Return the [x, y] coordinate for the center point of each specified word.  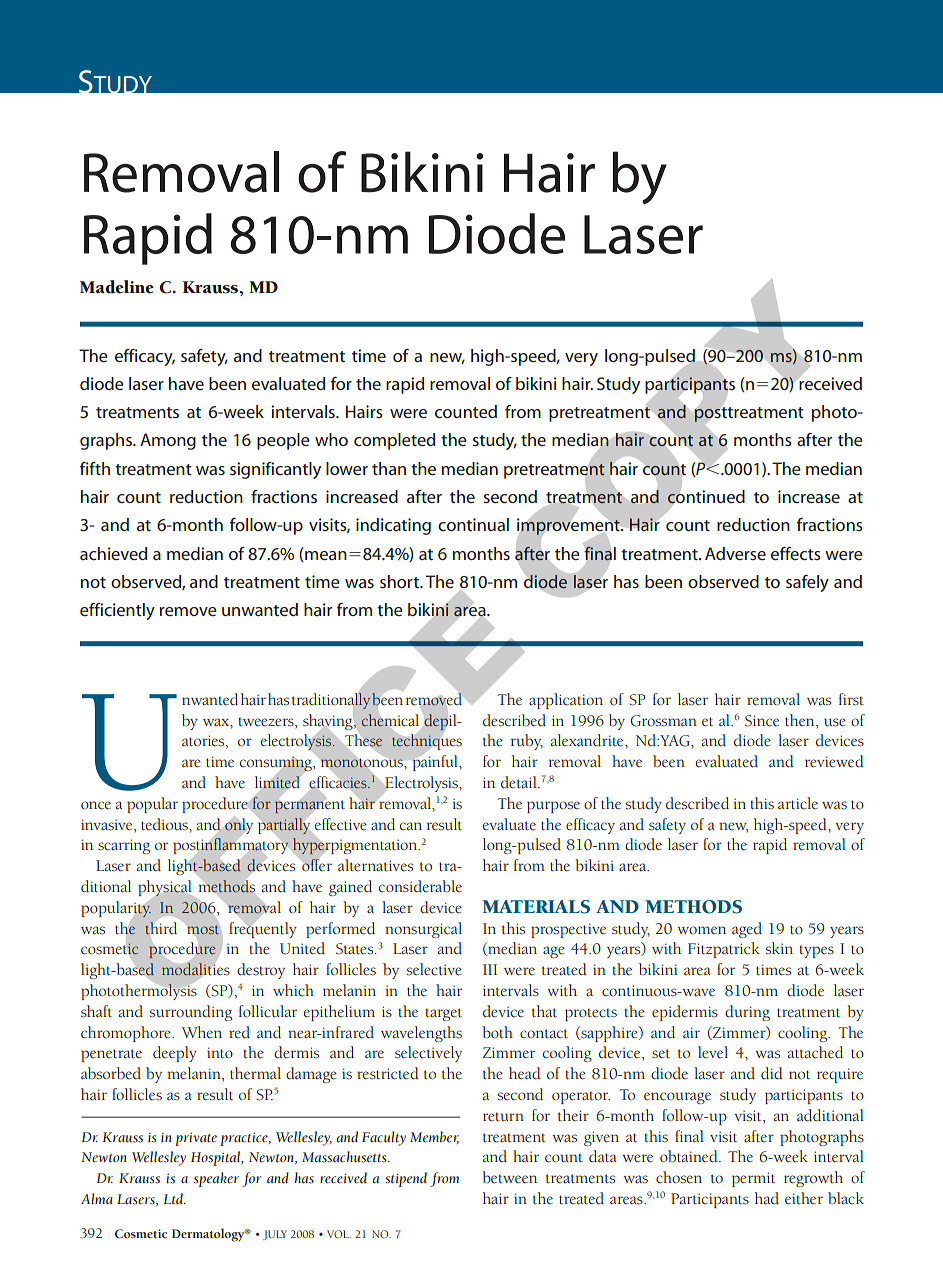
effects [796, 553]
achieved [113, 553]
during [747, 1013]
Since [762, 721]
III [490, 969]
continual [473, 524]
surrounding [191, 1013]
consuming [277, 765]
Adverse [735, 553]
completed [394, 441]
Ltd [174, 1198]
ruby [527, 742]
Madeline [117, 287]
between [509, 1177]
